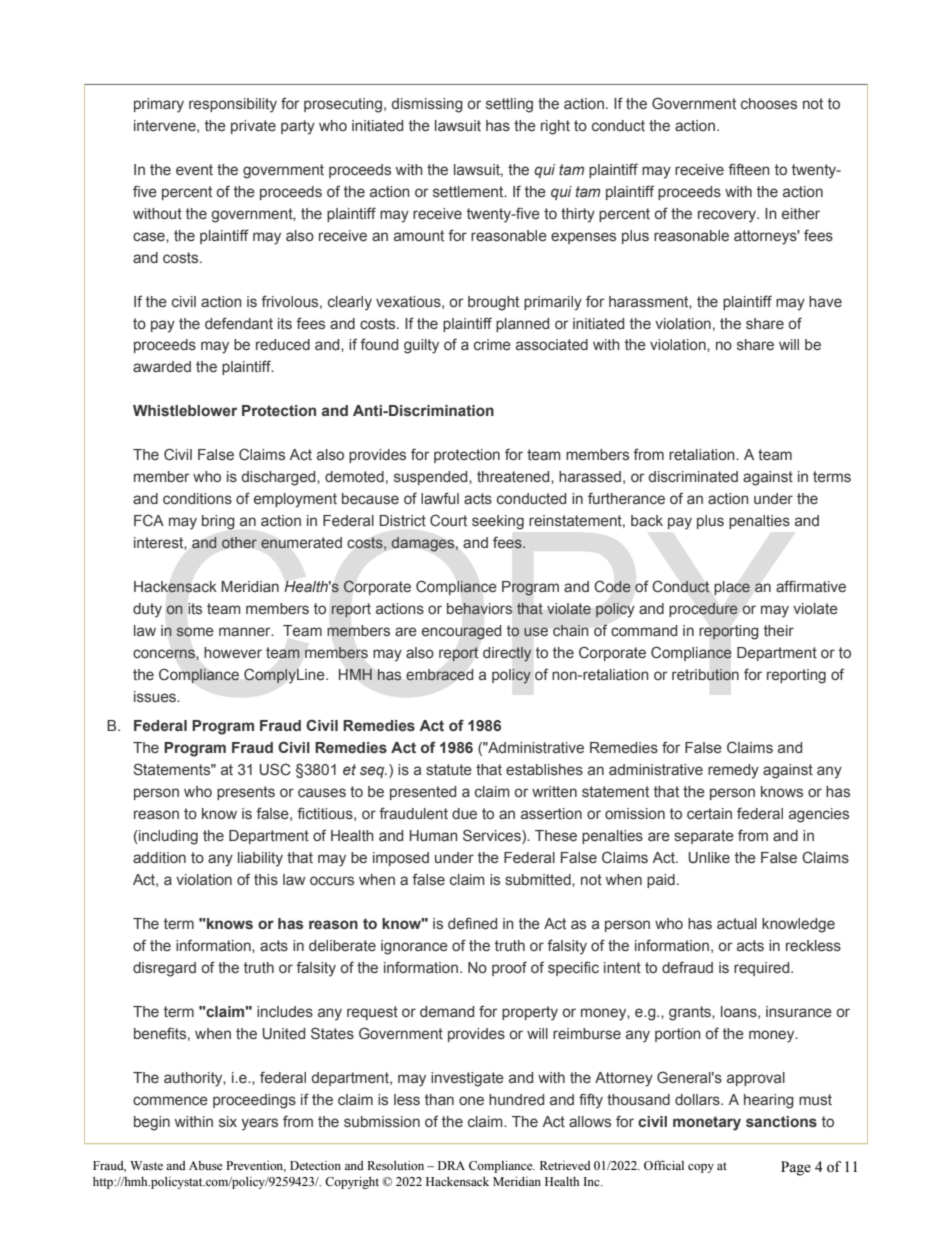  Describe the element at coordinates (509, 105) in the screenshot. I see `settling` at that location.
